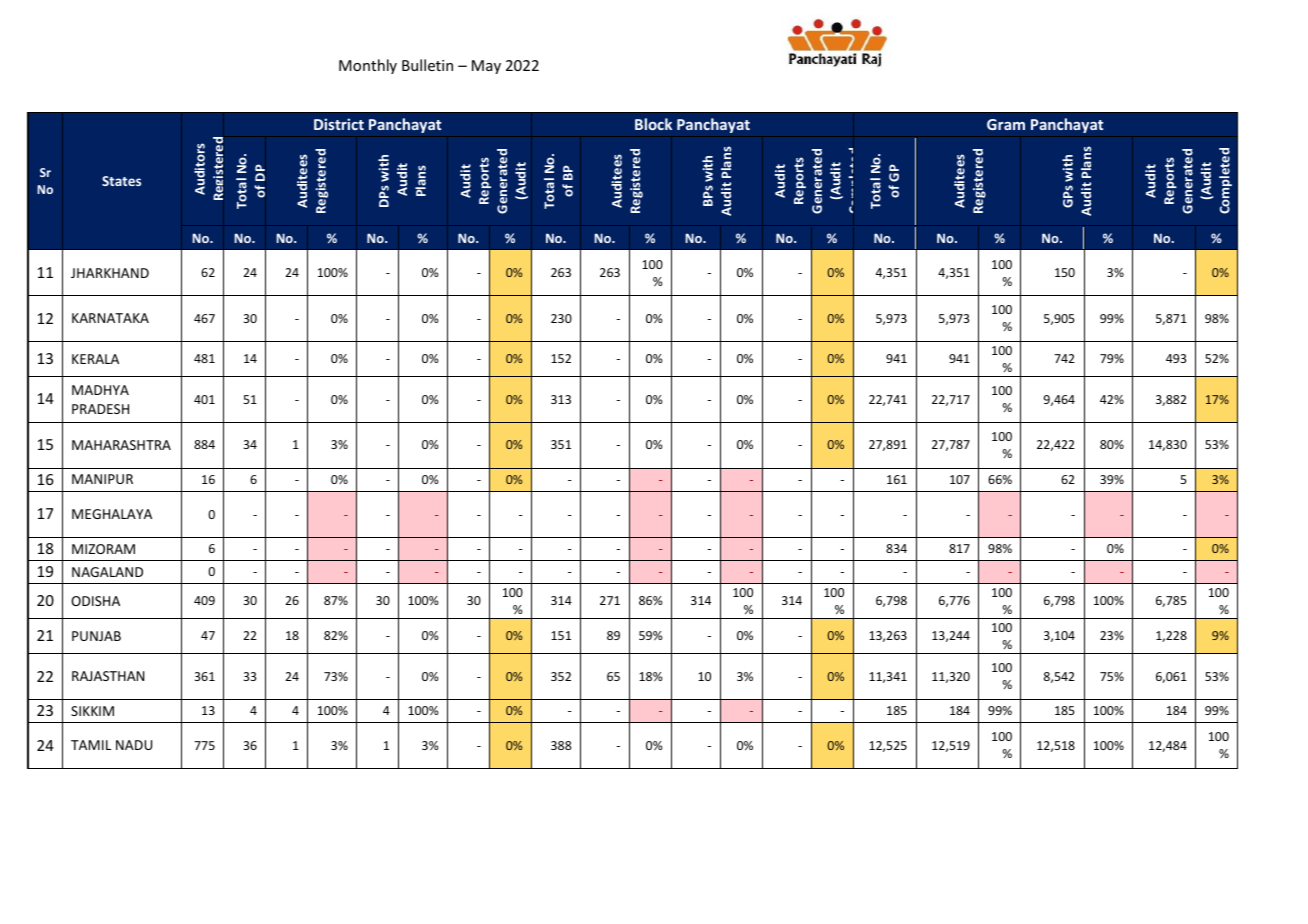 The image size is (1308, 924). What do you see at coordinates (108, 676) in the image?
I see `RAJASTHAN` at bounding box center [108, 676].
